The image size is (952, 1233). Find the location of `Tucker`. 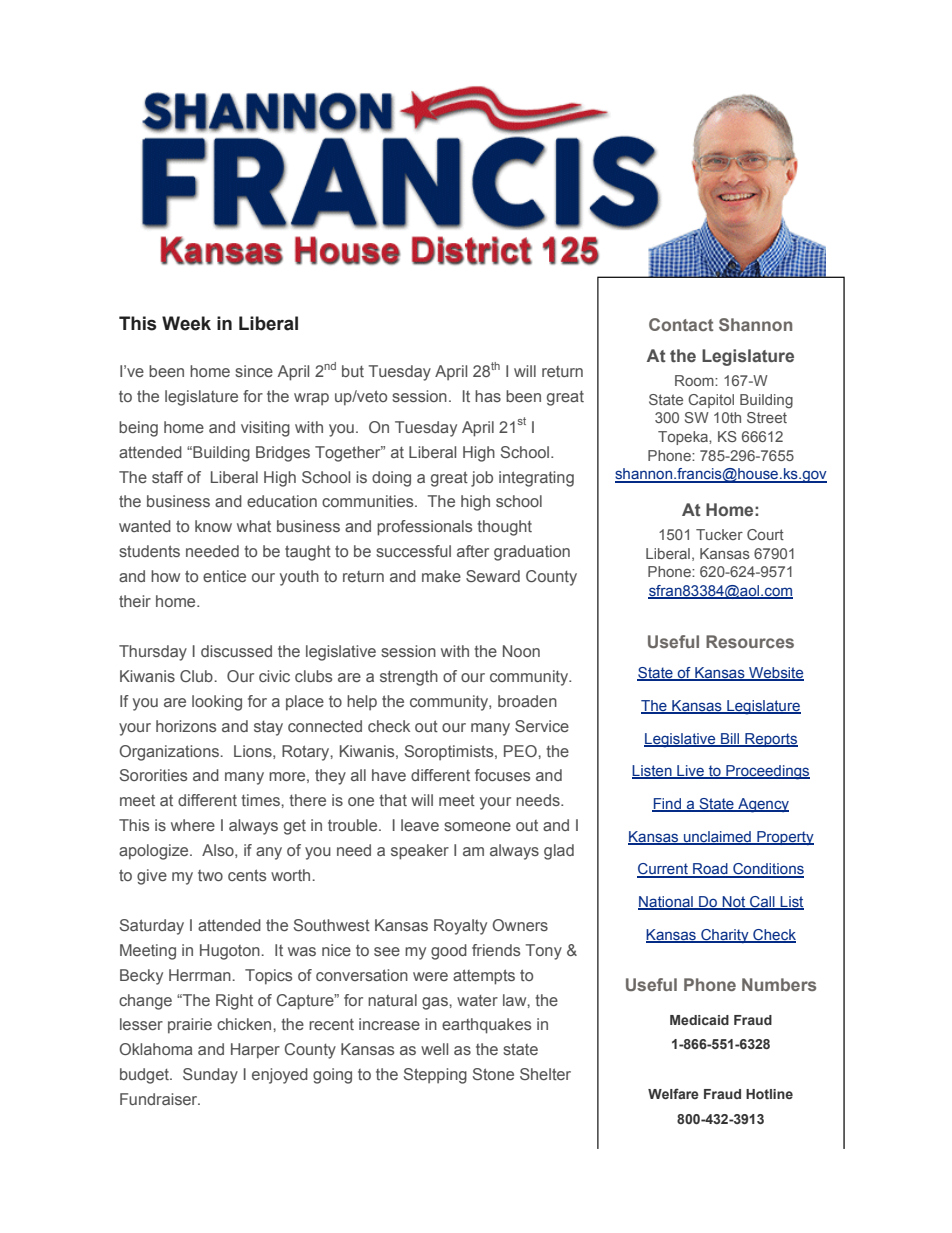

Tucker is located at coordinates (719, 534).
